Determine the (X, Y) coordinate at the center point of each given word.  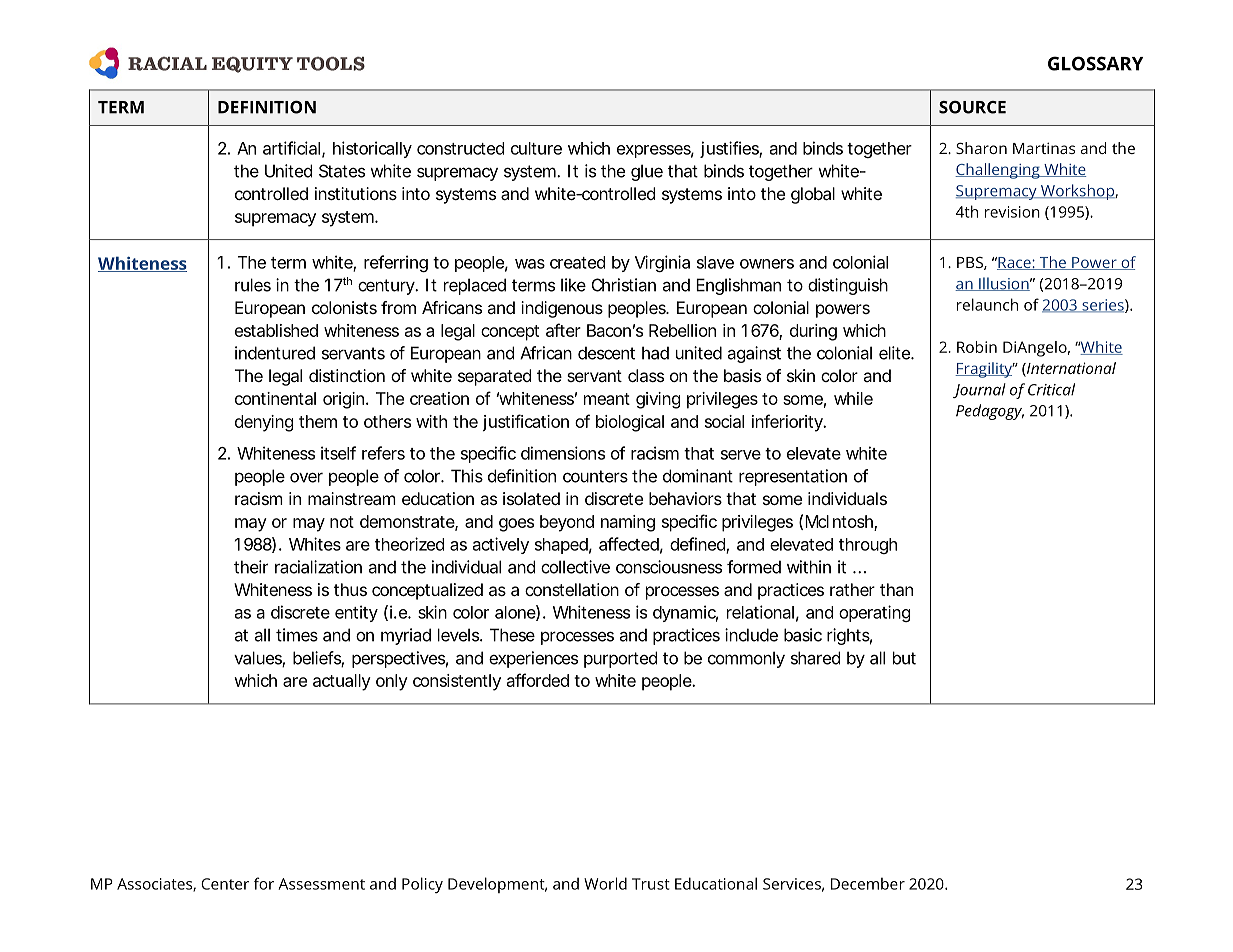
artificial (291, 148)
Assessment (321, 884)
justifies (730, 149)
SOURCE (972, 107)
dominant (698, 476)
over (306, 478)
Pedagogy (990, 412)
